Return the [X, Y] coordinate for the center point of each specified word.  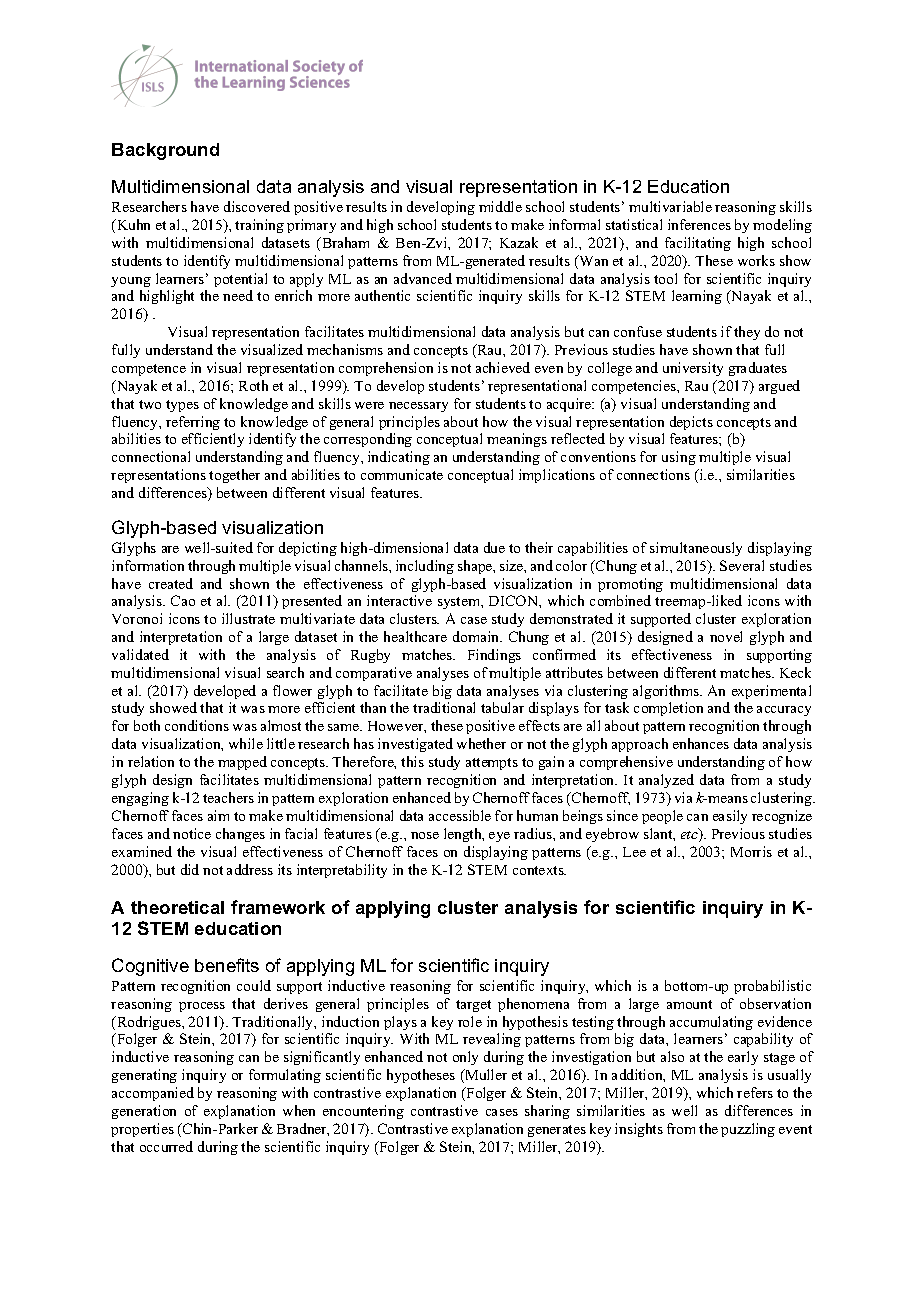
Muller [485, 1076]
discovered [257, 206]
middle [500, 206]
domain [477, 636]
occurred [166, 1146]
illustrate [248, 618]
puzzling [748, 1130]
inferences [699, 224]
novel [726, 636]
